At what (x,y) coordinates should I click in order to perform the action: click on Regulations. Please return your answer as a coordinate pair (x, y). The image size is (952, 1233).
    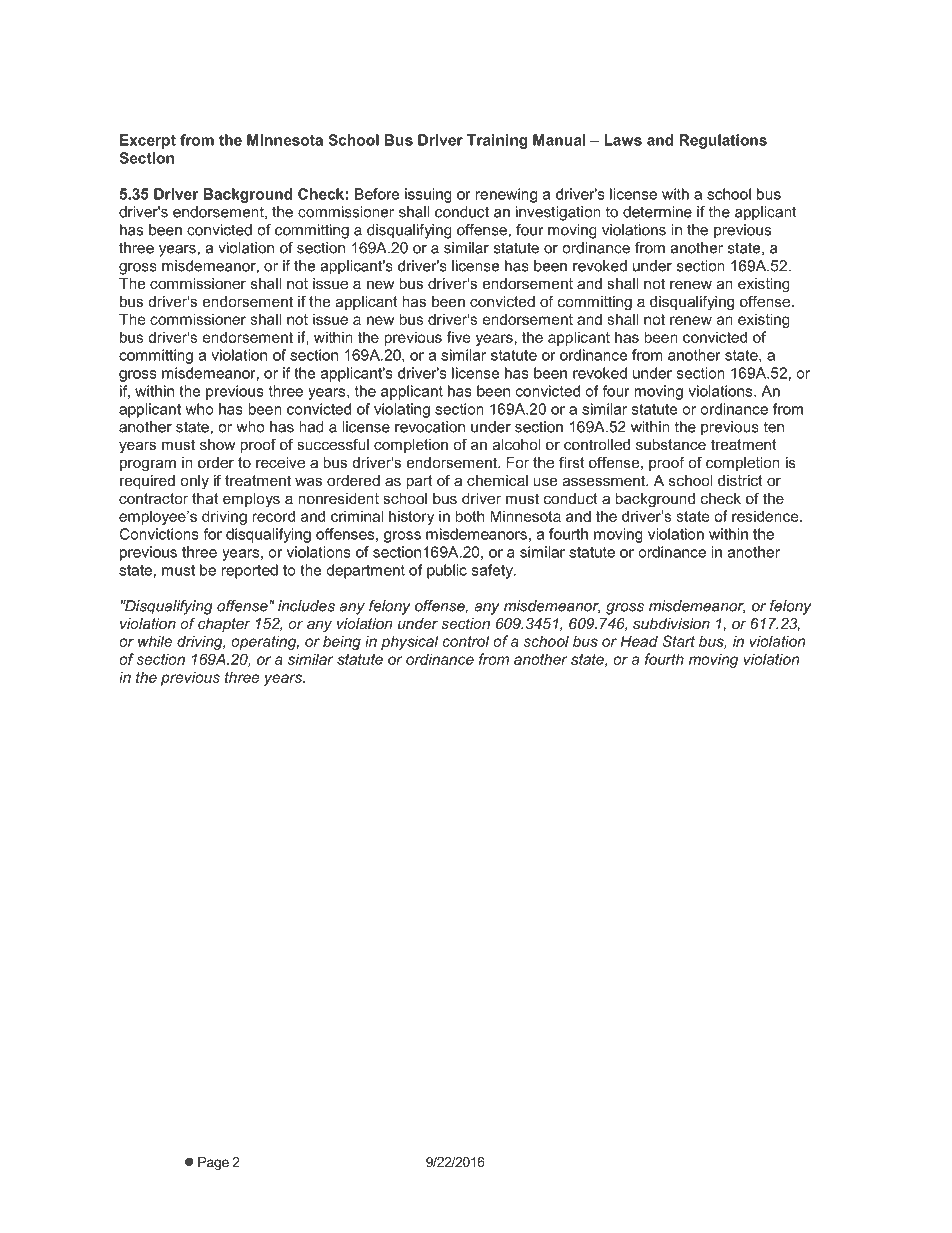
    Looking at the image, I should click on (723, 141).
